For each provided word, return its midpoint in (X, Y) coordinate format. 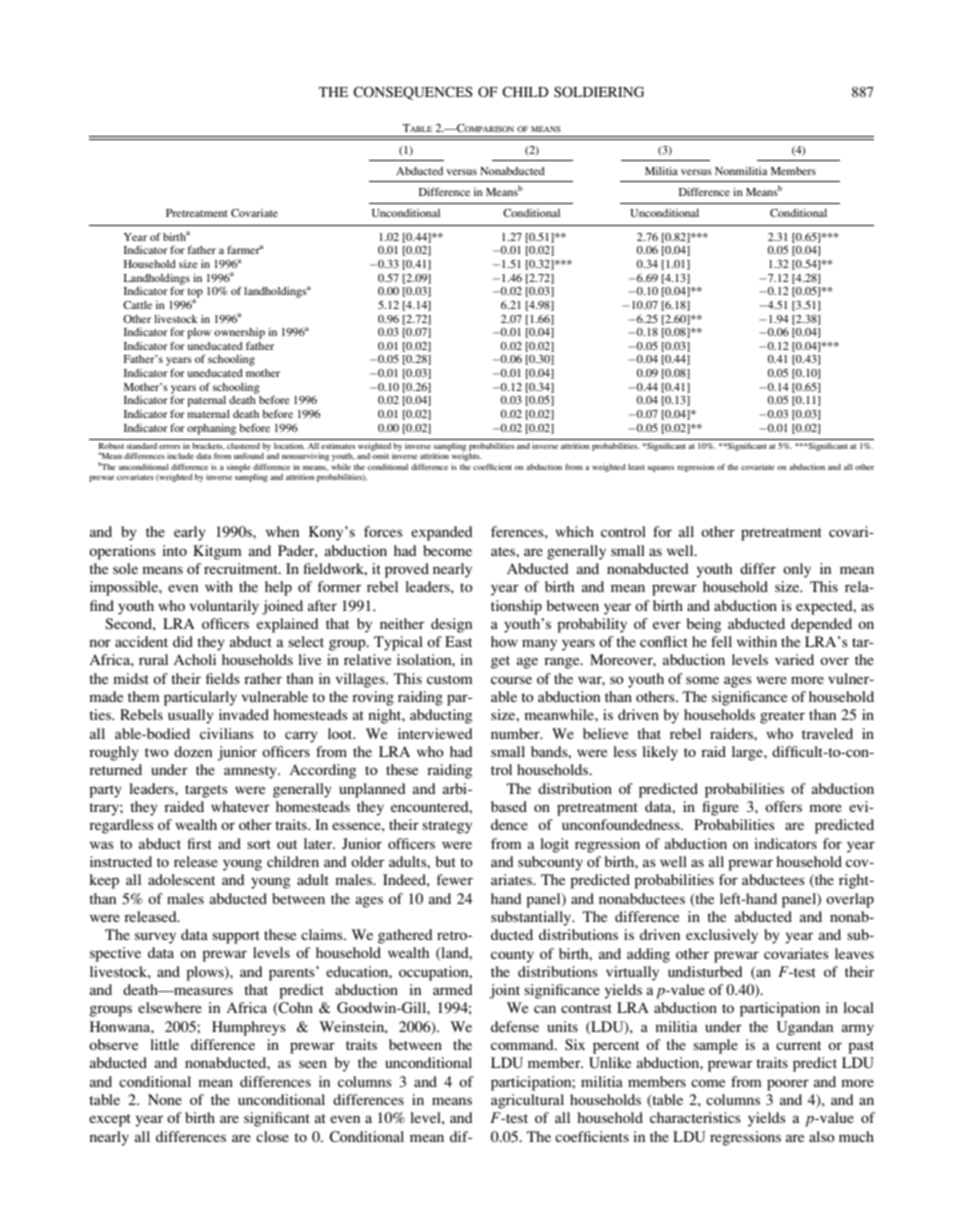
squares (660, 469)
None (165, 1099)
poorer (788, 1085)
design (451, 625)
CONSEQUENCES (413, 93)
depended (821, 625)
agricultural (527, 1101)
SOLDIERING (599, 91)
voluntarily (224, 607)
